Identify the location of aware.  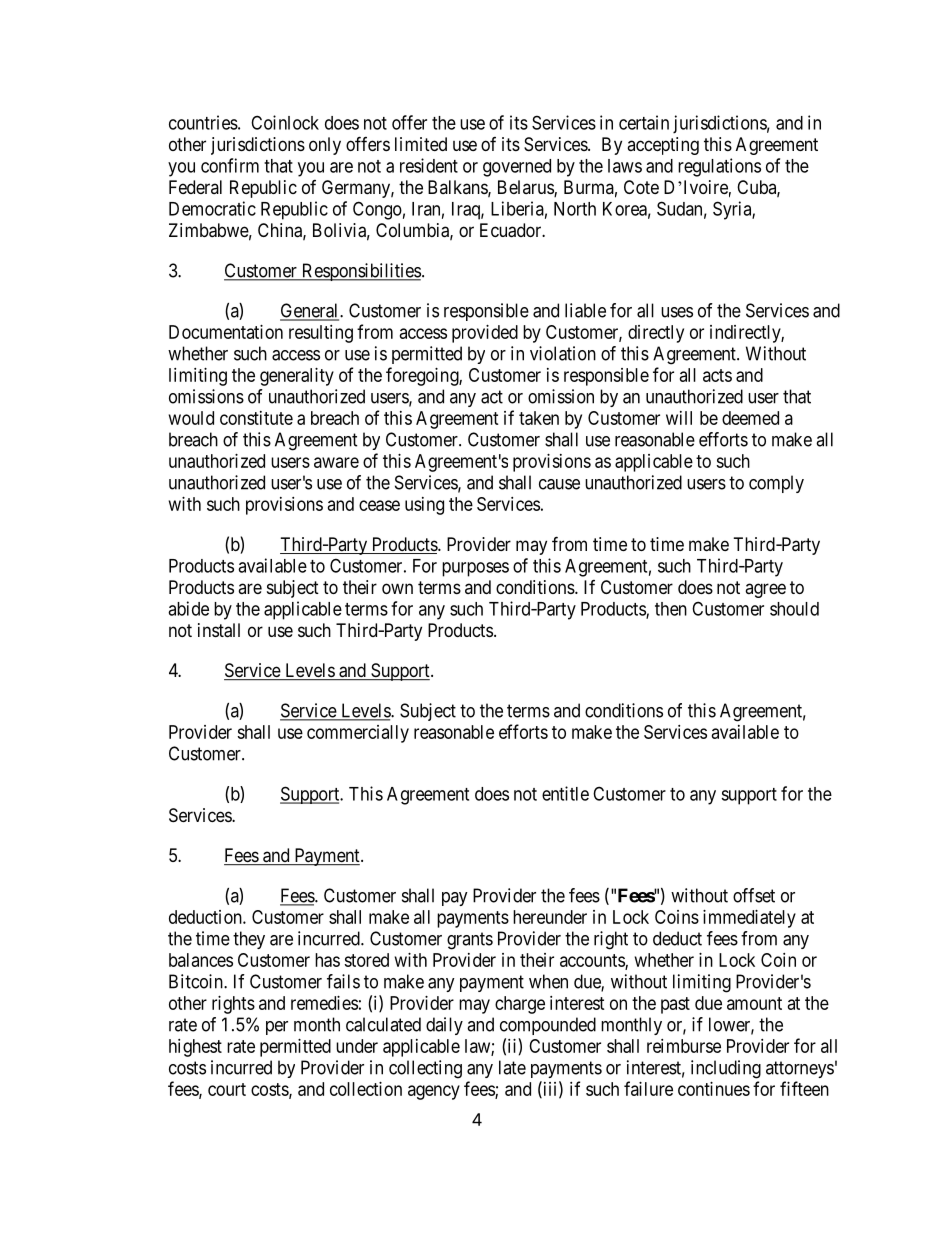
(336, 462).
